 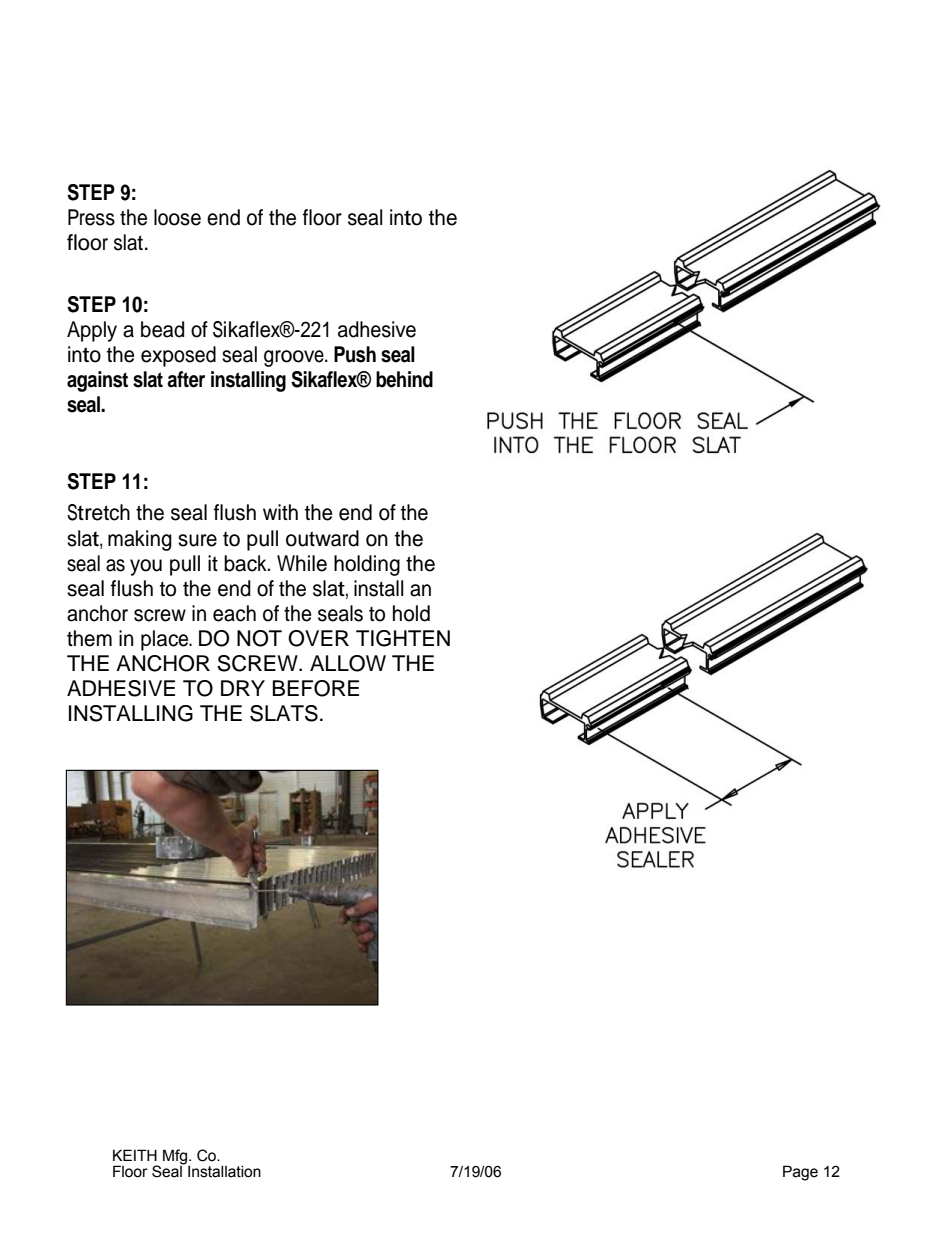 I want to click on KEITH, so click(x=135, y=1155).
